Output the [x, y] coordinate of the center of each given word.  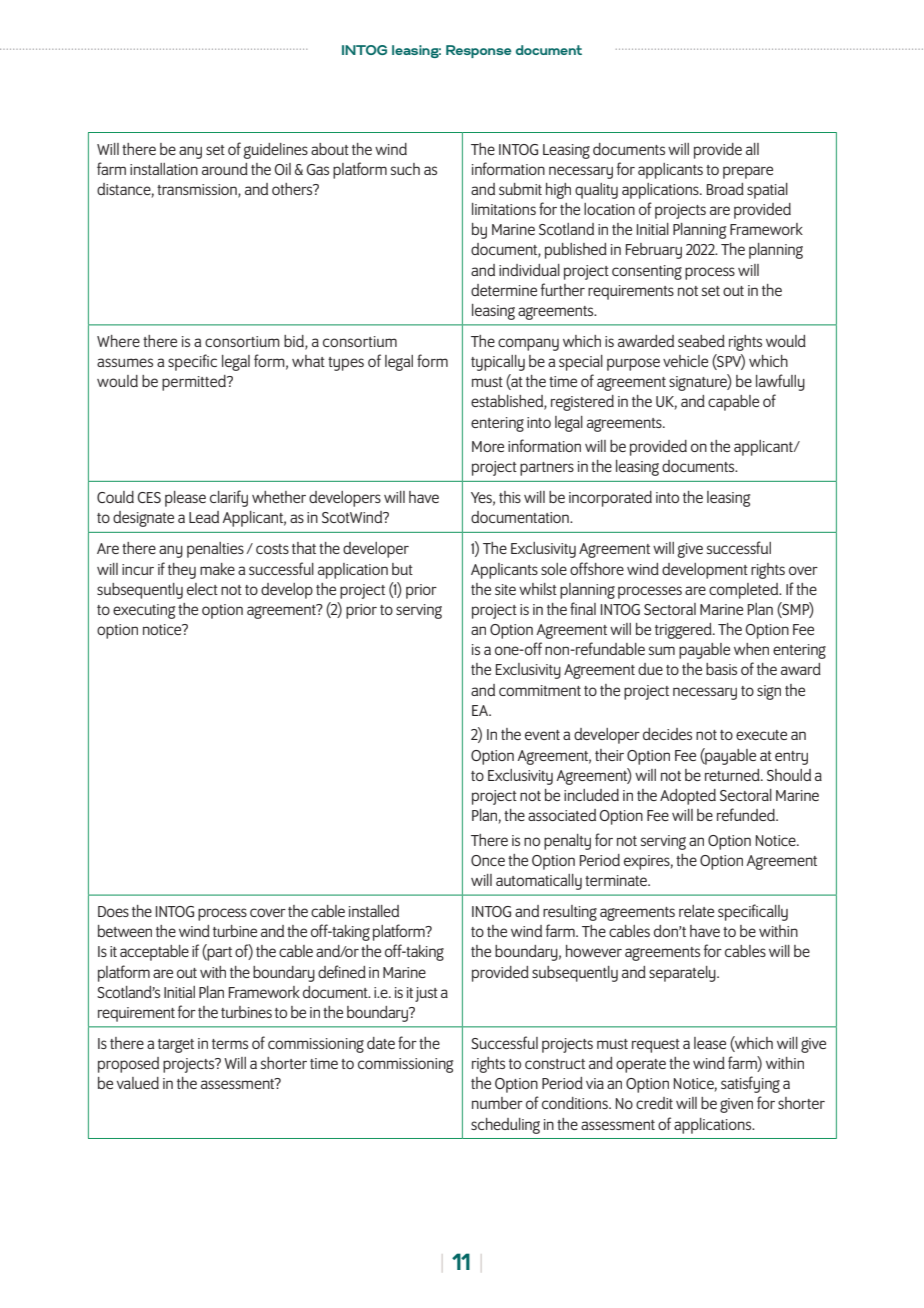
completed [745, 591]
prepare [748, 172]
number [497, 1103]
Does [113, 911]
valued [138, 1083]
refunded [747, 814]
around [225, 169]
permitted [195, 383]
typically [498, 363]
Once [488, 860]
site [505, 589]
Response [479, 51]
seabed [701, 341]
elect [202, 589]
